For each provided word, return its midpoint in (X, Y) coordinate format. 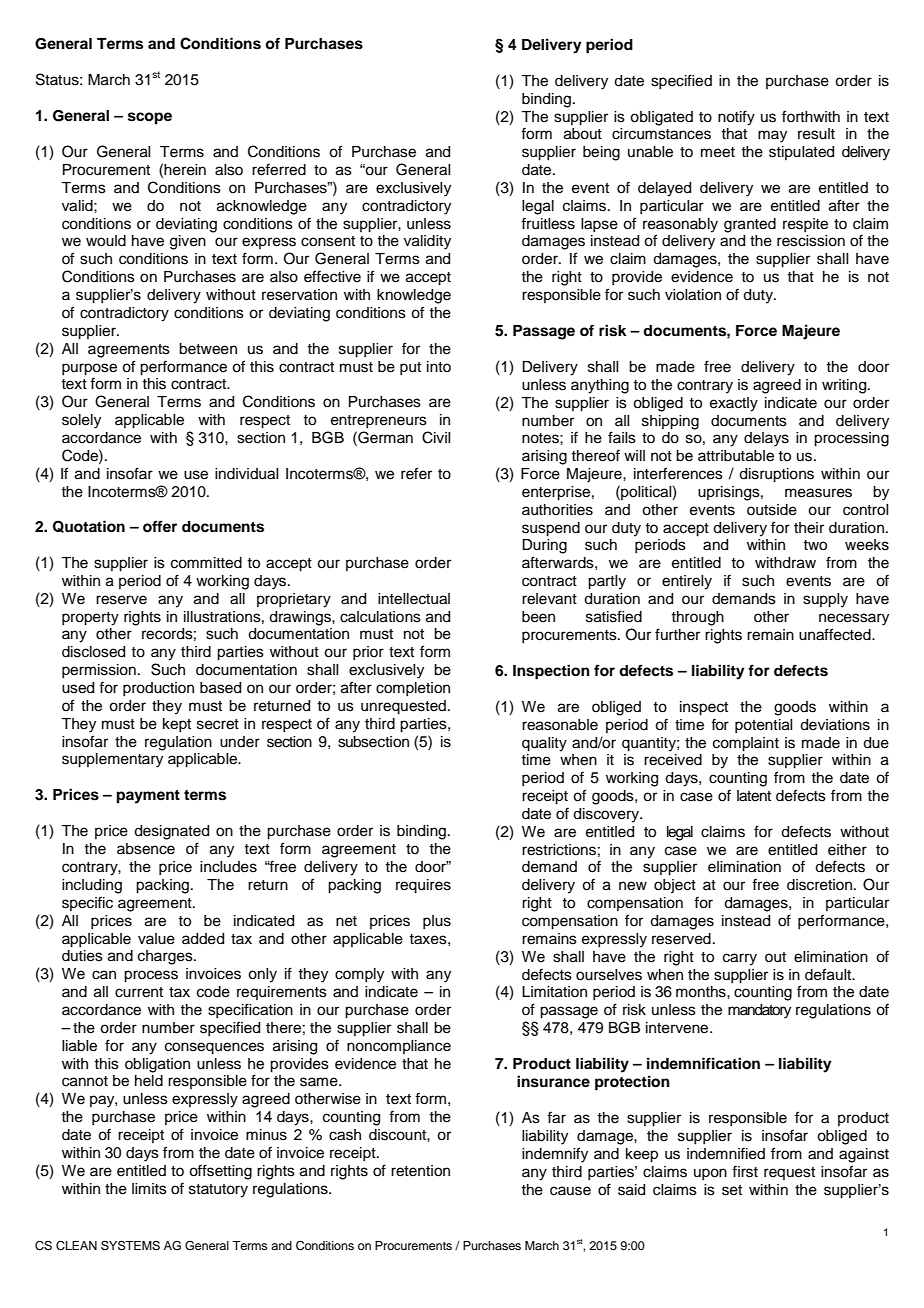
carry (740, 959)
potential (763, 726)
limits (149, 1189)
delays (766, 439)
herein (185, 170)
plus (437, 922)
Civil (436, 437)
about (583, 134)
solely (81, 421)
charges (166, 957)
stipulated (801, 153)
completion (413, 689)
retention (420, 1171)
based (220, 688)
